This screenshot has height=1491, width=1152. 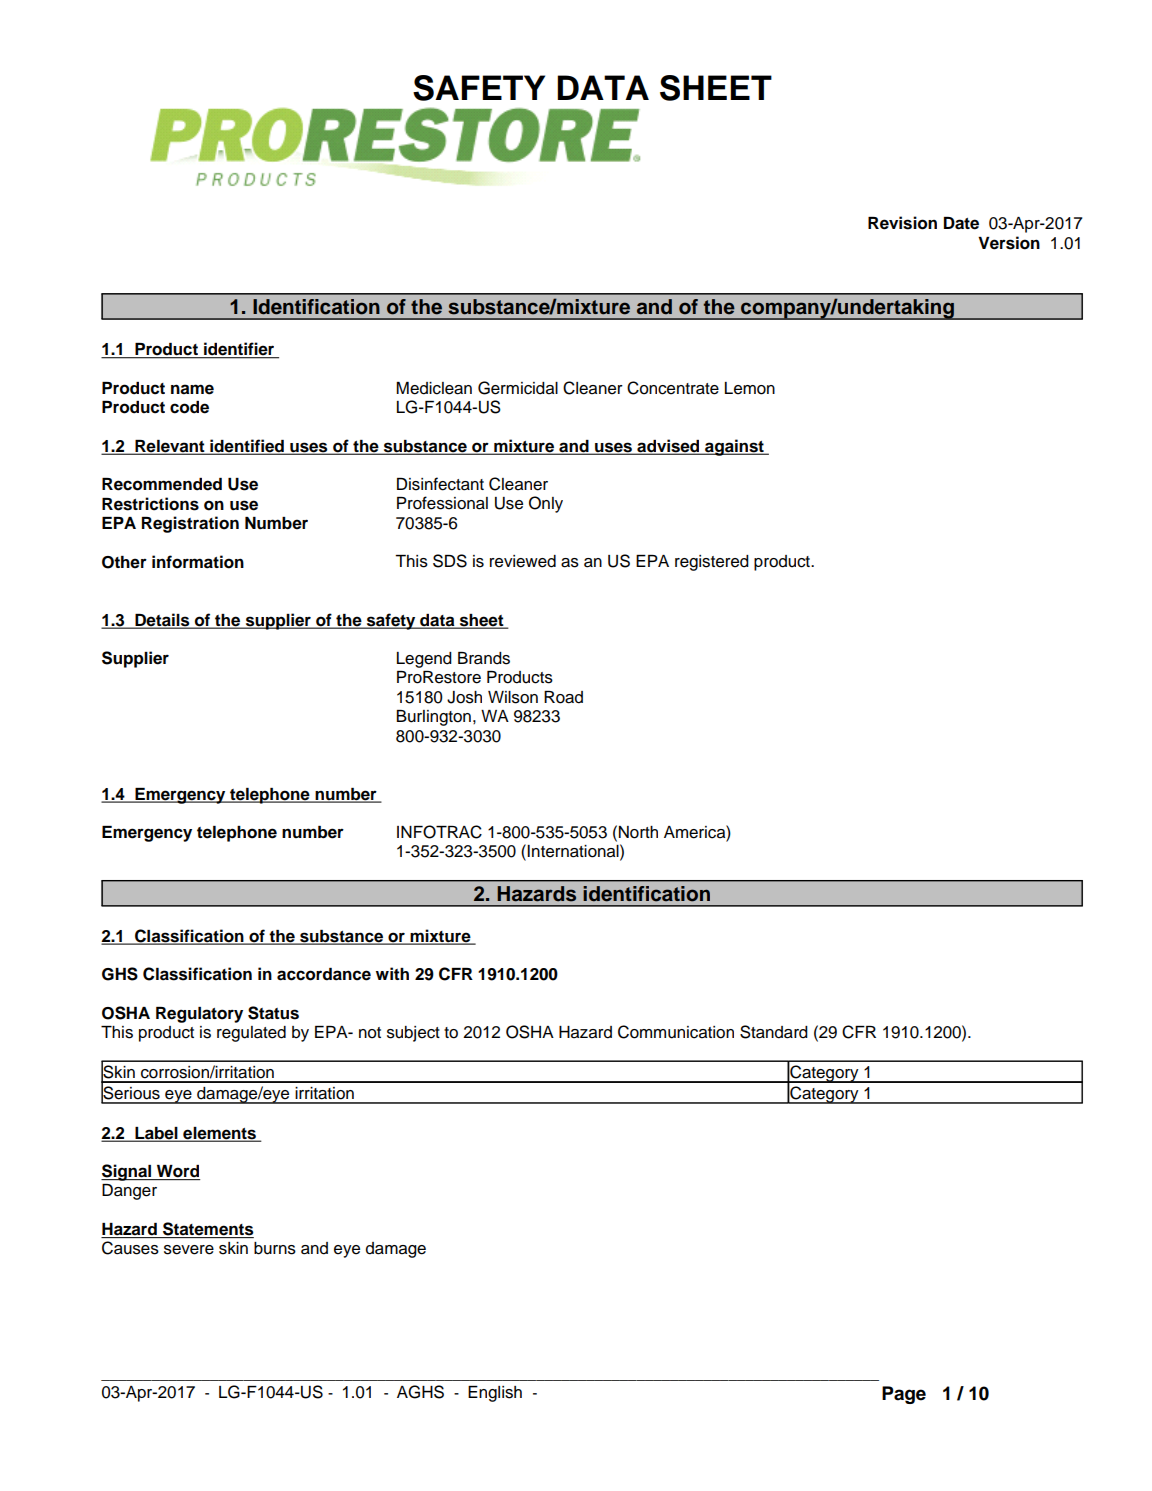 What do you see at coordinates (495, 1394) in the screenshot?
I see `English` at bounding box center [495, 1394].
